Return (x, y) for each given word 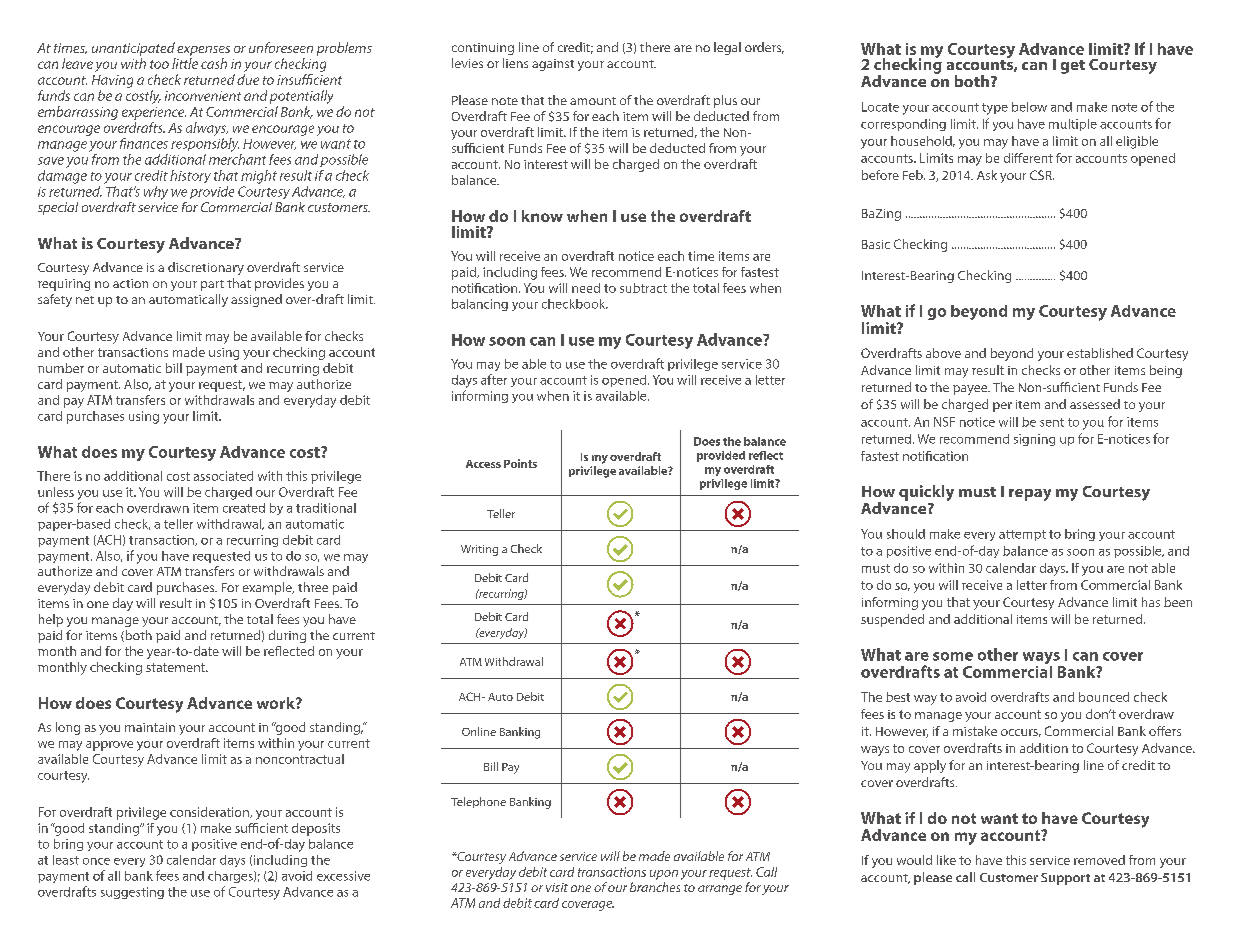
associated (223, 476)
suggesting (132, 893)
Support (1065, 879)
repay (1030, 495)
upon (664, 875)
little (185, 63)
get (1073, 67)
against (553, 65)
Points (520, 463)
